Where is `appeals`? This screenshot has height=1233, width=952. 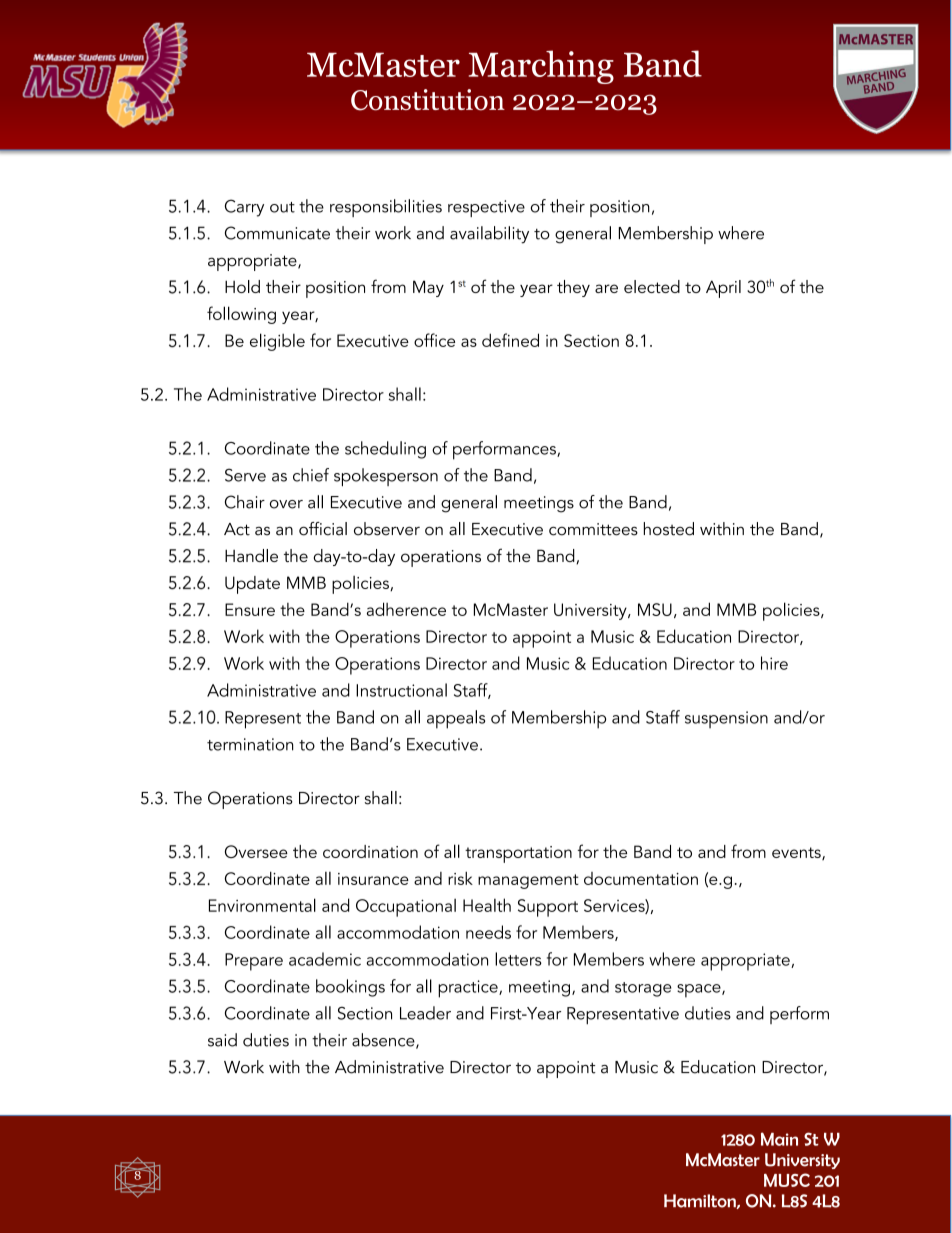
appeals is located at coordinates (456, 719).
